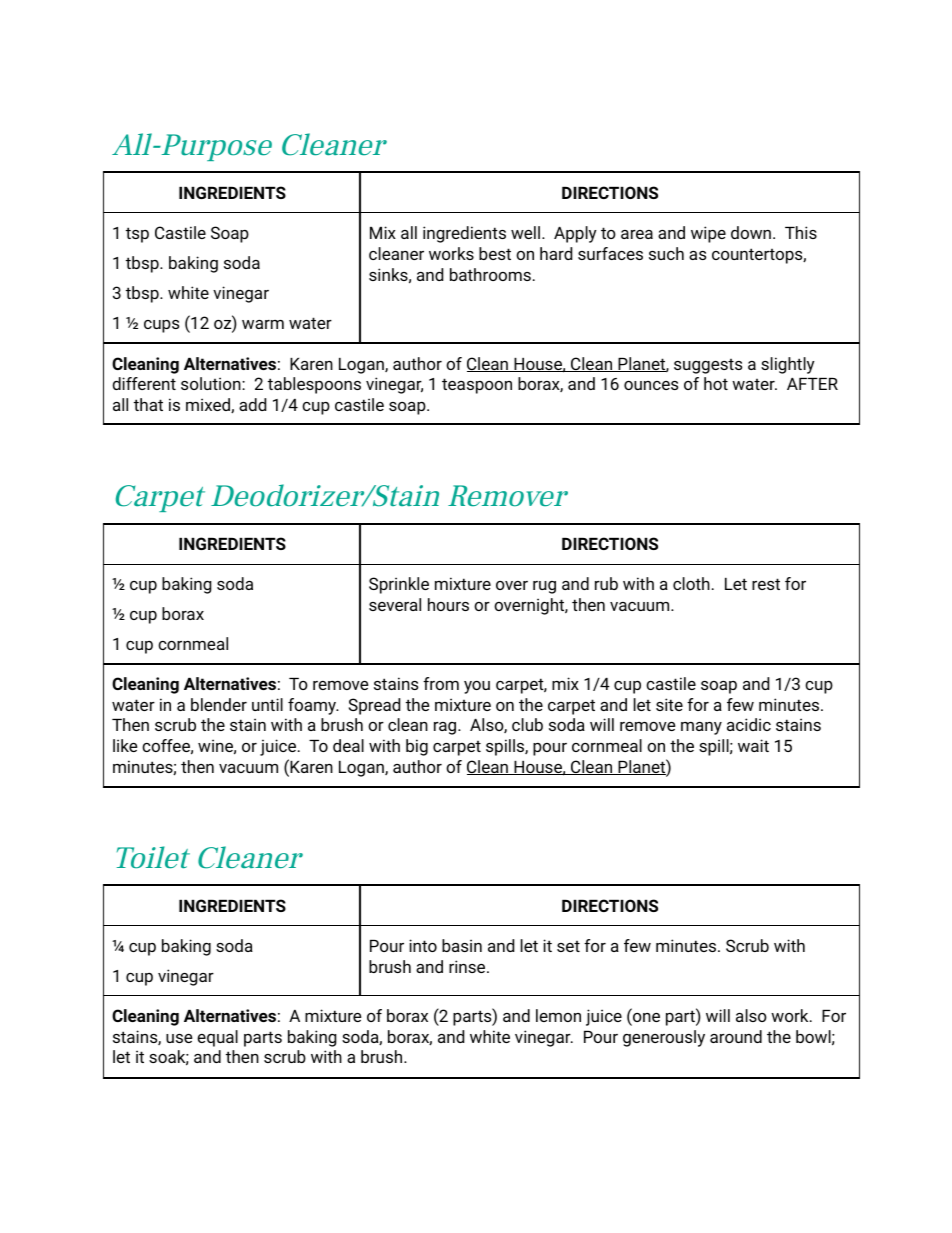 The image size is (952, 1233). I want to click on wipe, so click(708, 234).
